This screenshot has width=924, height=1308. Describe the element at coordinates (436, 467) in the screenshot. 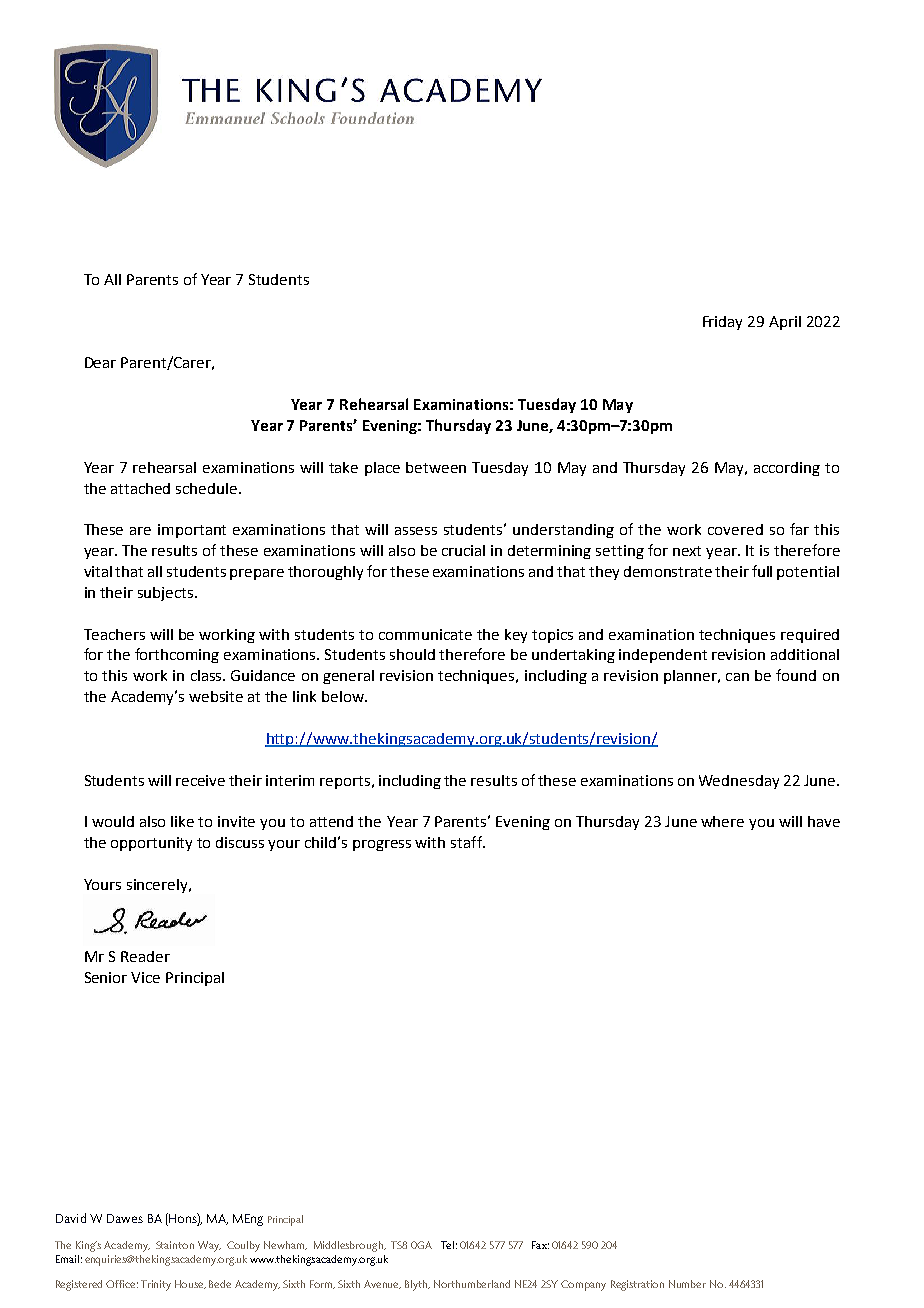

I see `between` at that location.
